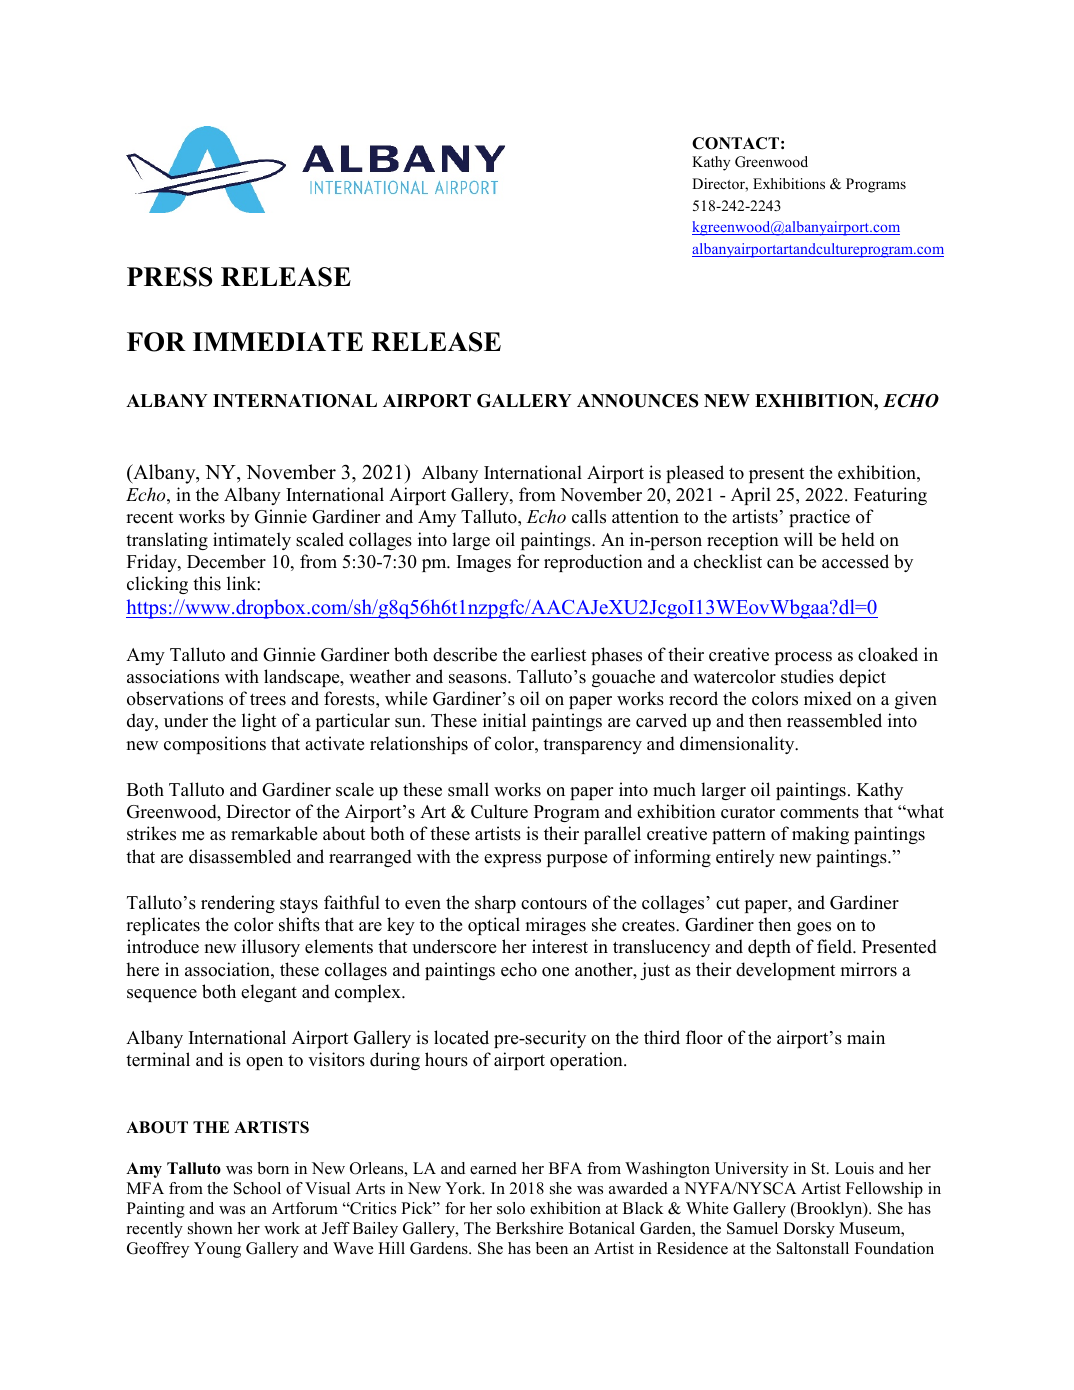  What do you see at coordinates (558, 654) in the screenshot?
I see `earliest` at bounding box center [558, 654].
